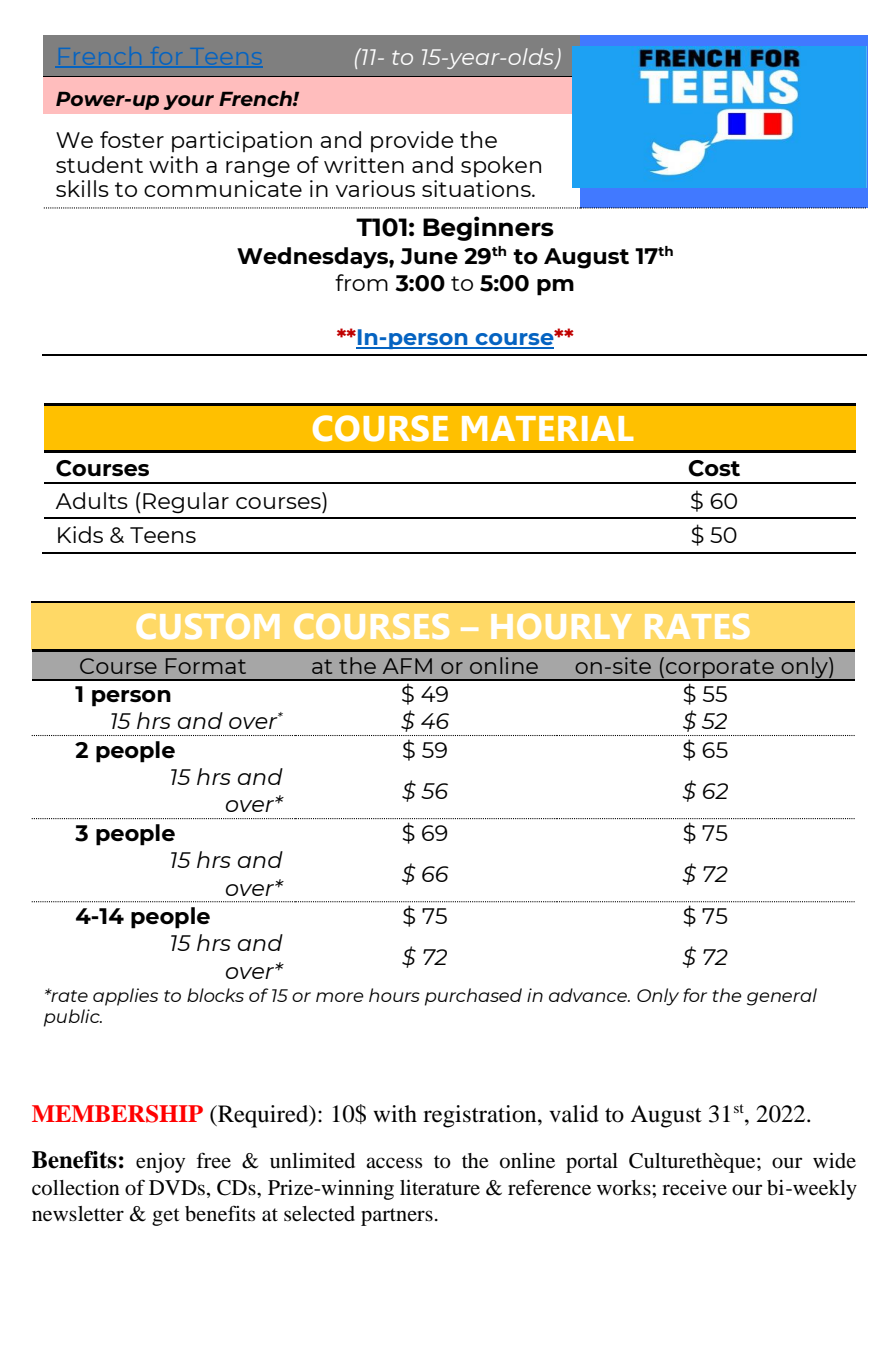  I want to click on enjoy, so click(160, 1163).
